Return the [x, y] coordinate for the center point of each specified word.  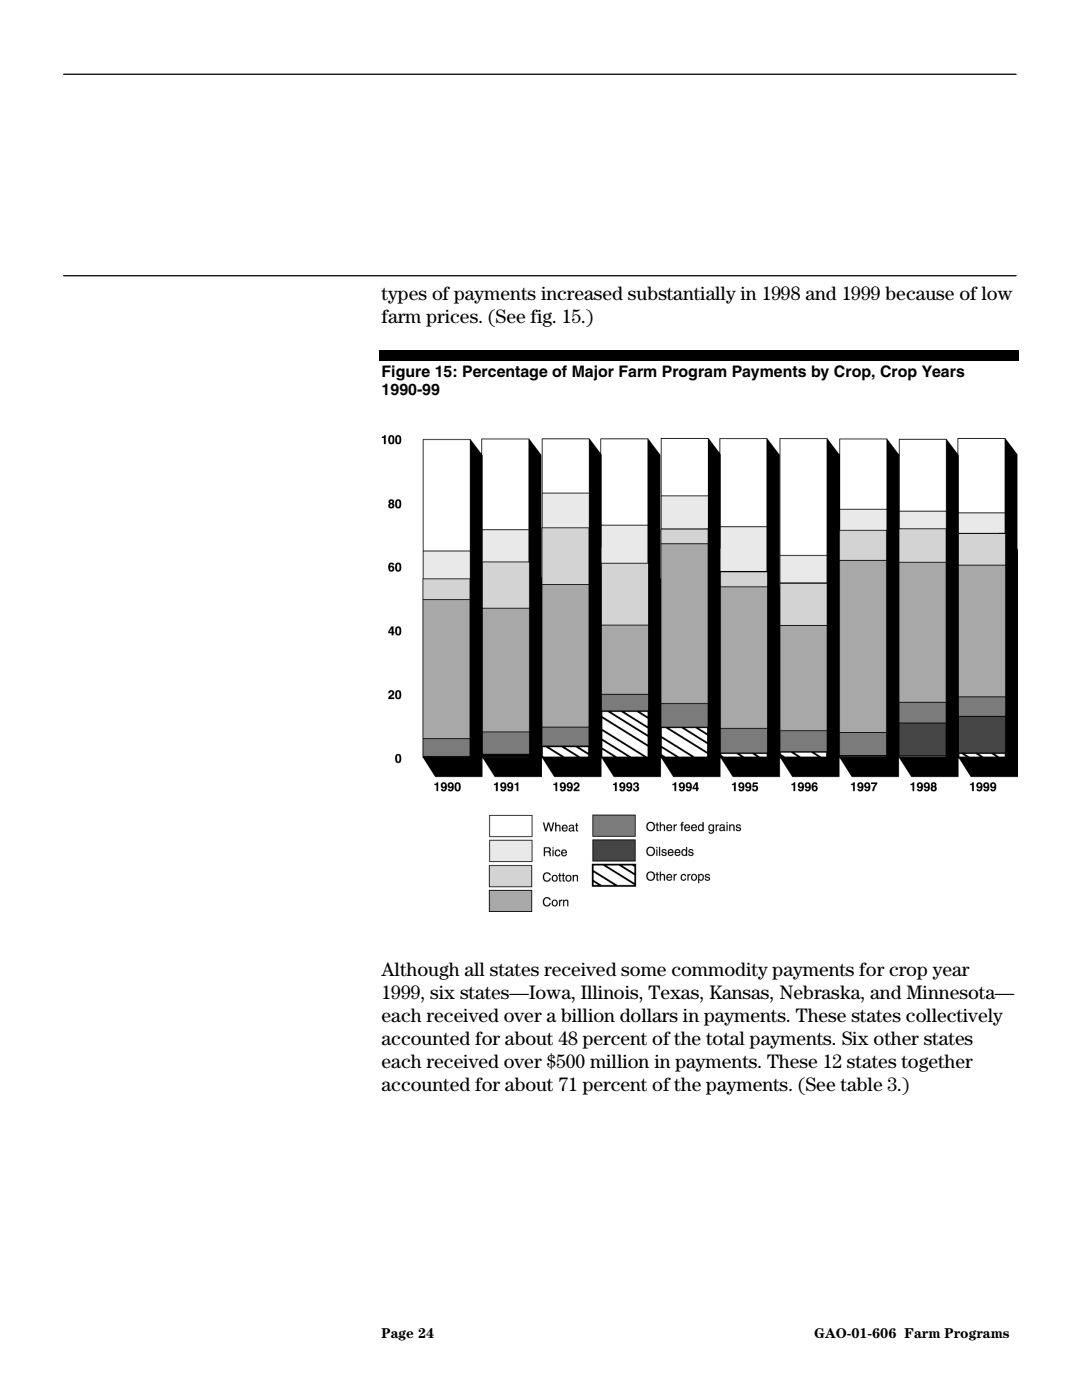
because [919, 293]
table [861, 1084]
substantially [682, 295]
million [619, 1061]
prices [453, 318]
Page [397, 1334]
